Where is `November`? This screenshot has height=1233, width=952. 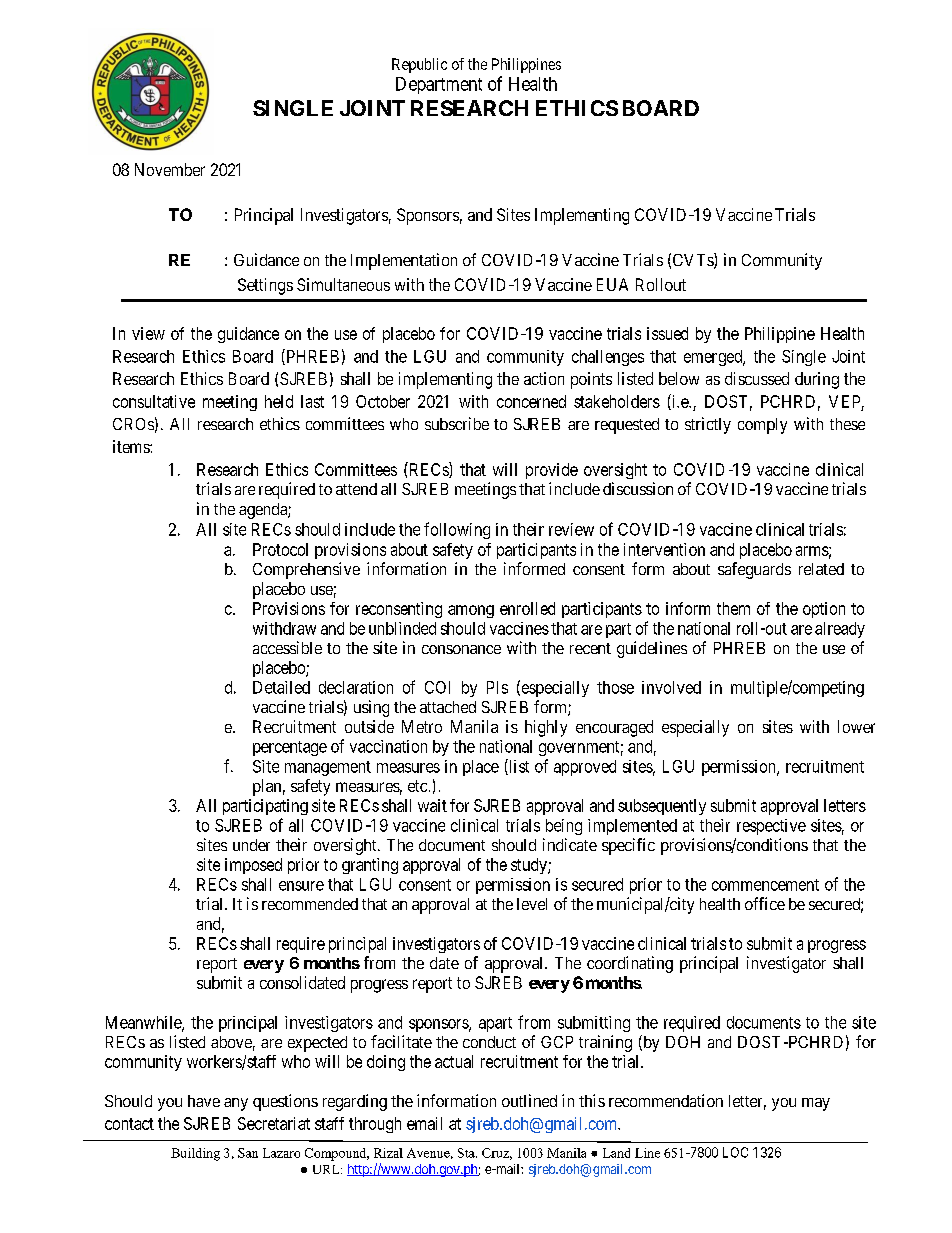 November is located at coordinates (170, 169).
